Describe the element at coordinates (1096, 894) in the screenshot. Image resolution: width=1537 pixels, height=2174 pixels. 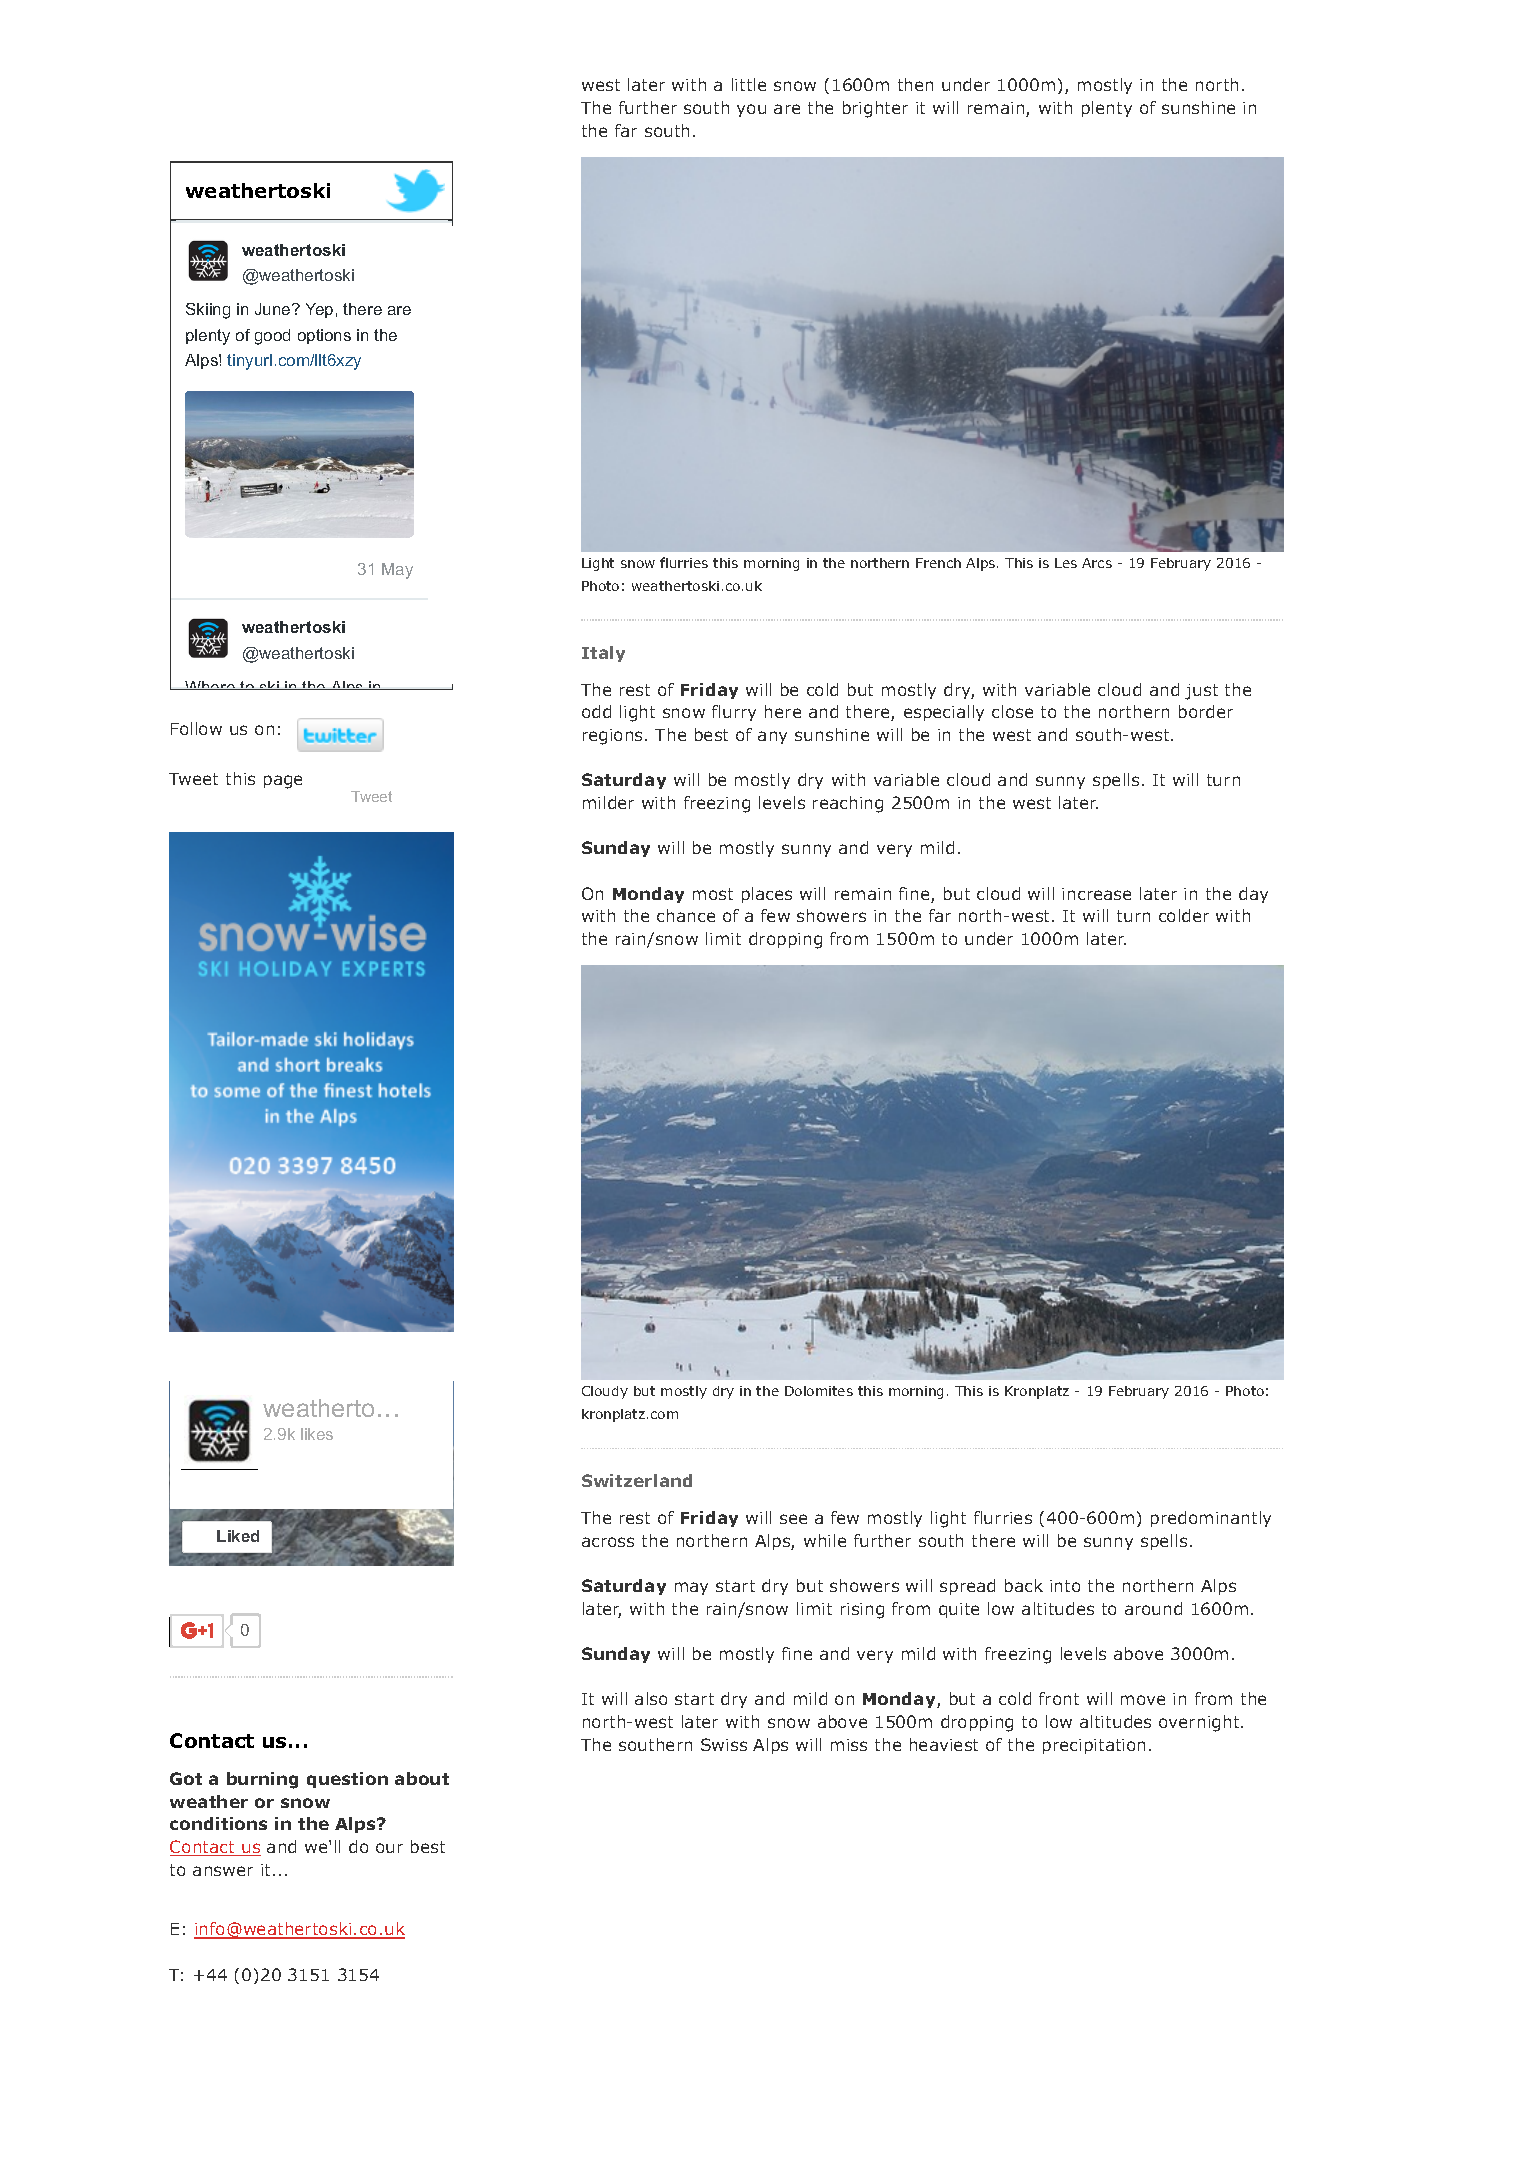
I see `increase` at that location.
